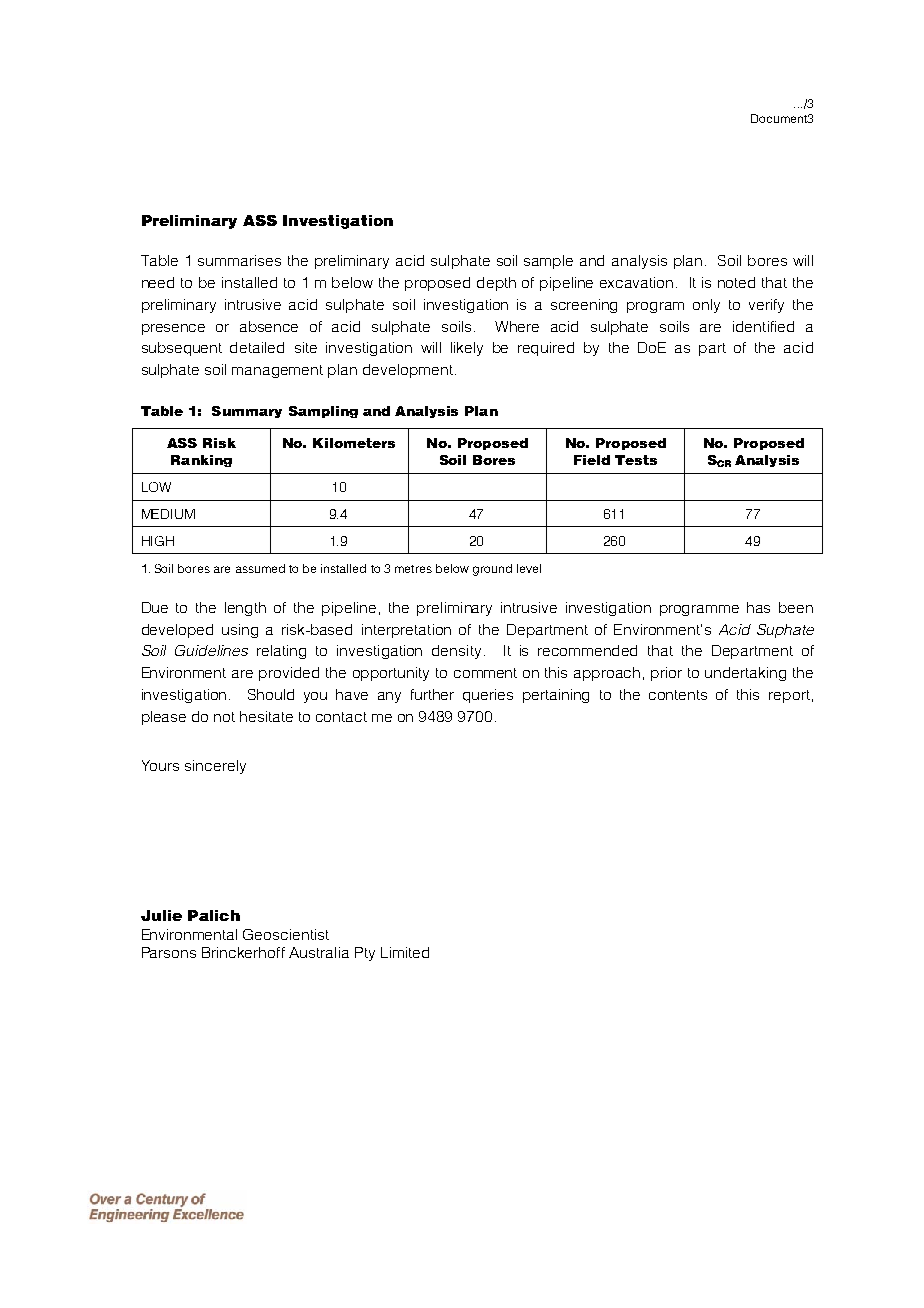  Describe the element at coordinates (496, 284) in the screenshot. I see `depth` at that location.
